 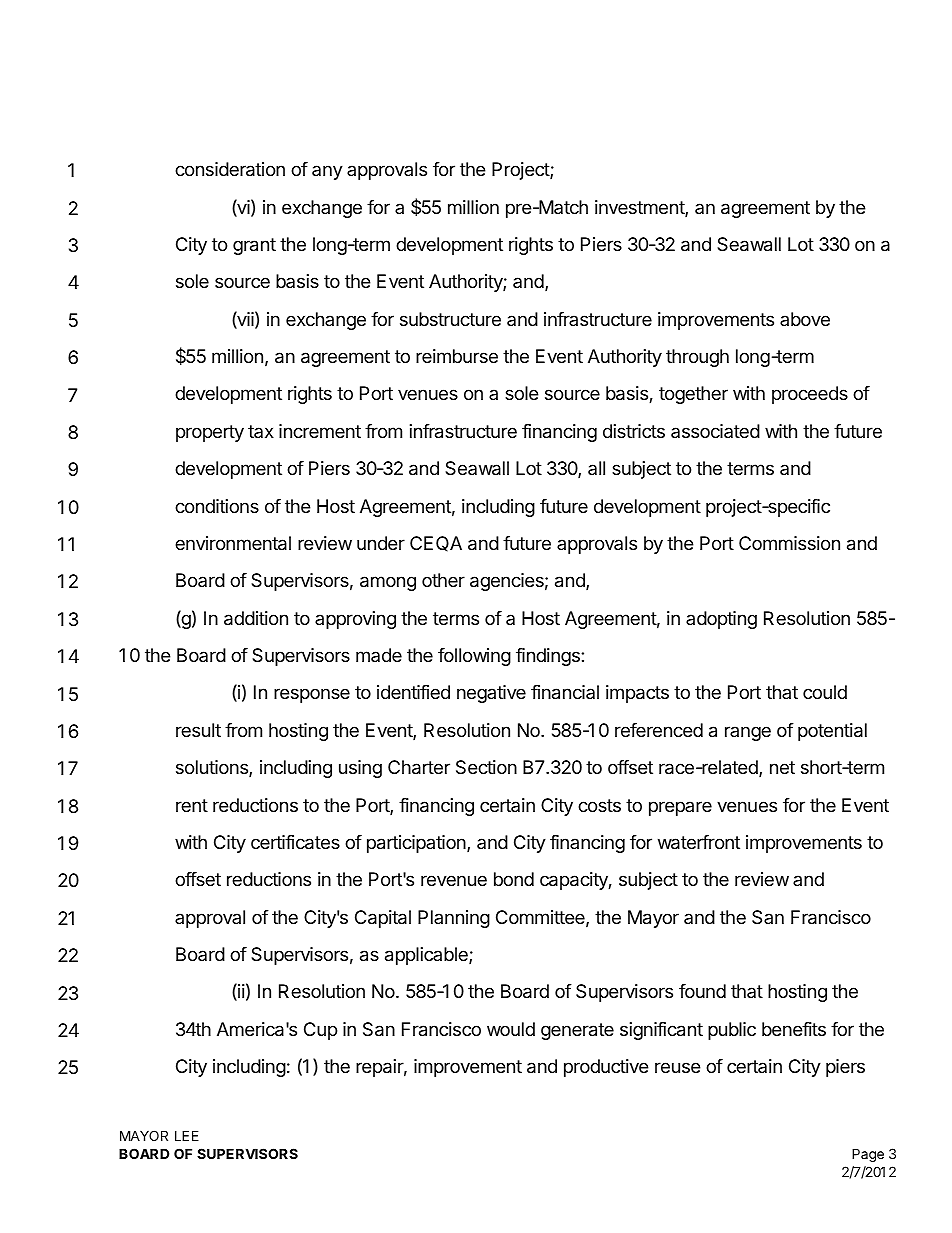 What do you see at coordinates (825, 692) in the screenshot?
I see `could` at bounding box center [825, 692].
